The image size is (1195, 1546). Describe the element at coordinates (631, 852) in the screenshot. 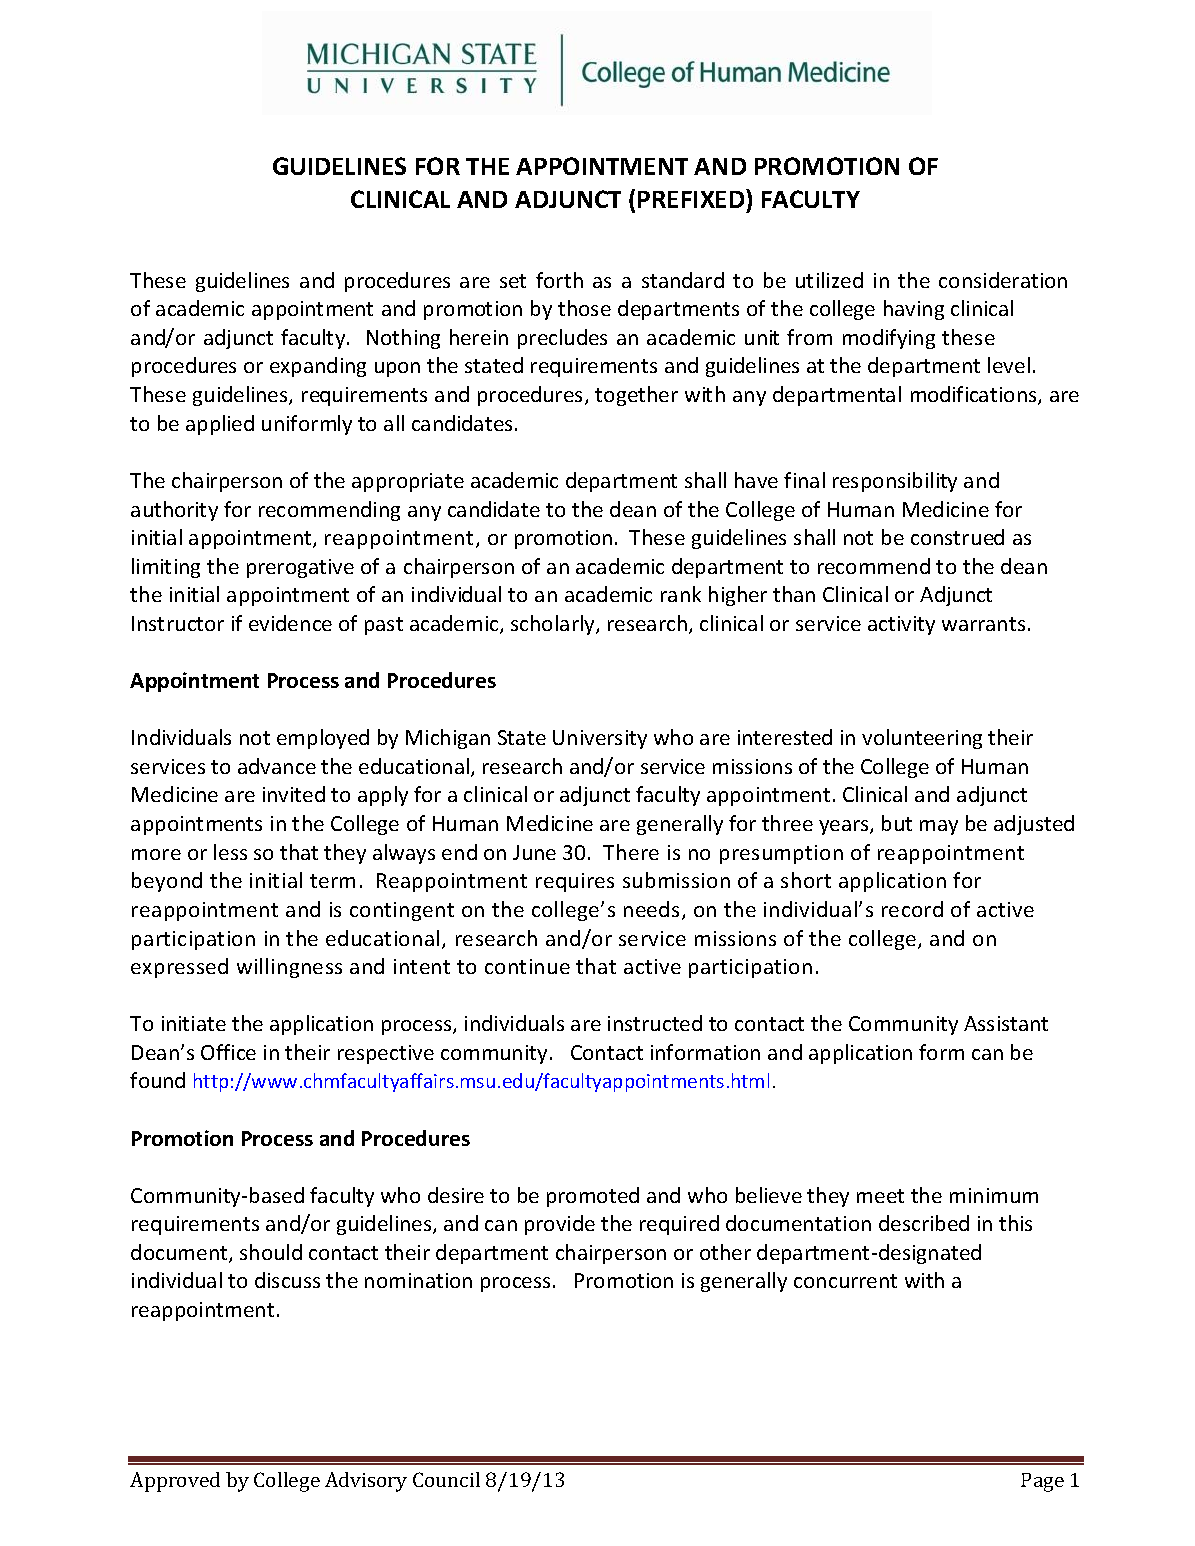

I see `There` at that location.
